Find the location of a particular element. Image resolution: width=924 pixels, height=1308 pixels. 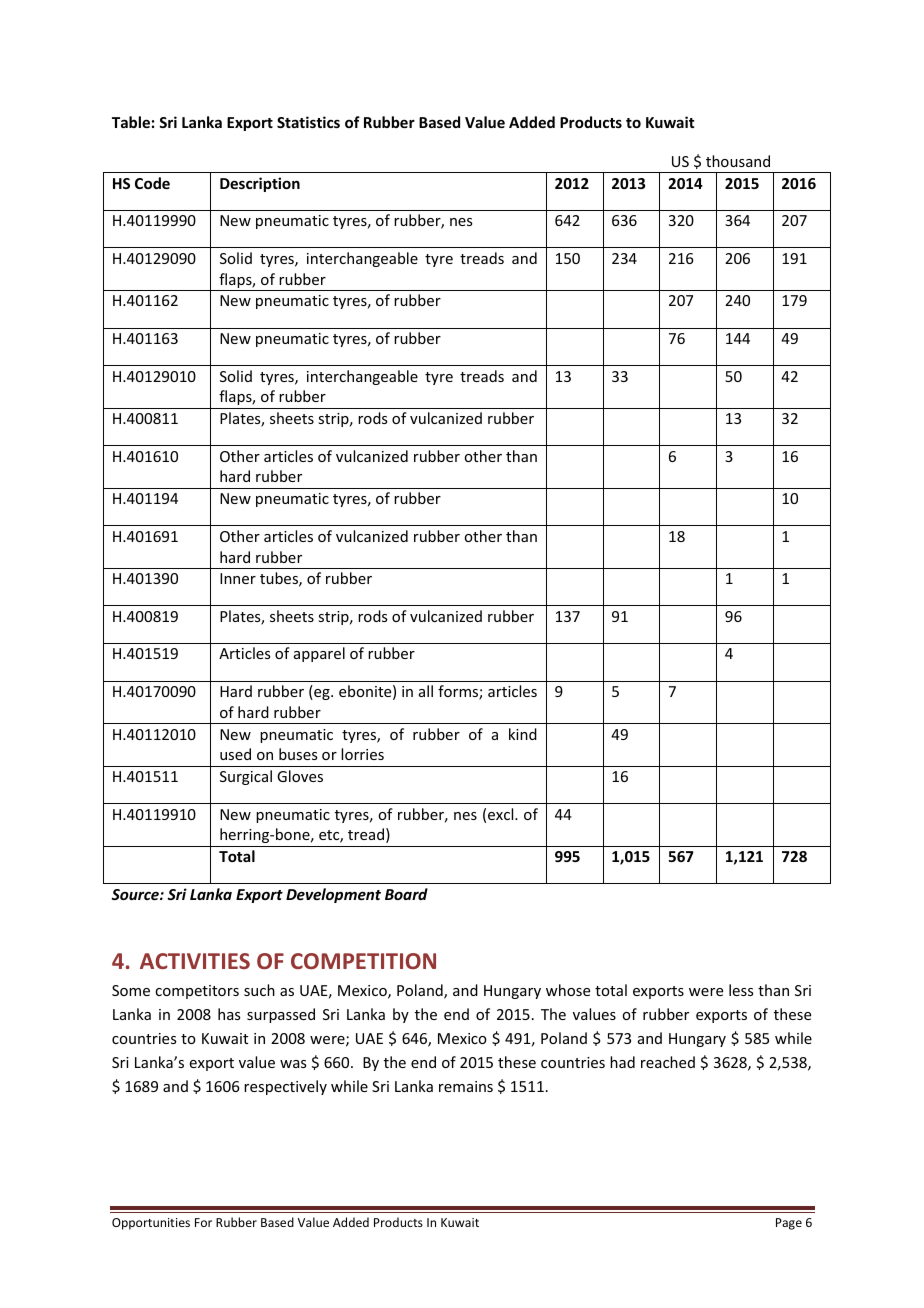

Surgical is located at coordinates (246, 777).
